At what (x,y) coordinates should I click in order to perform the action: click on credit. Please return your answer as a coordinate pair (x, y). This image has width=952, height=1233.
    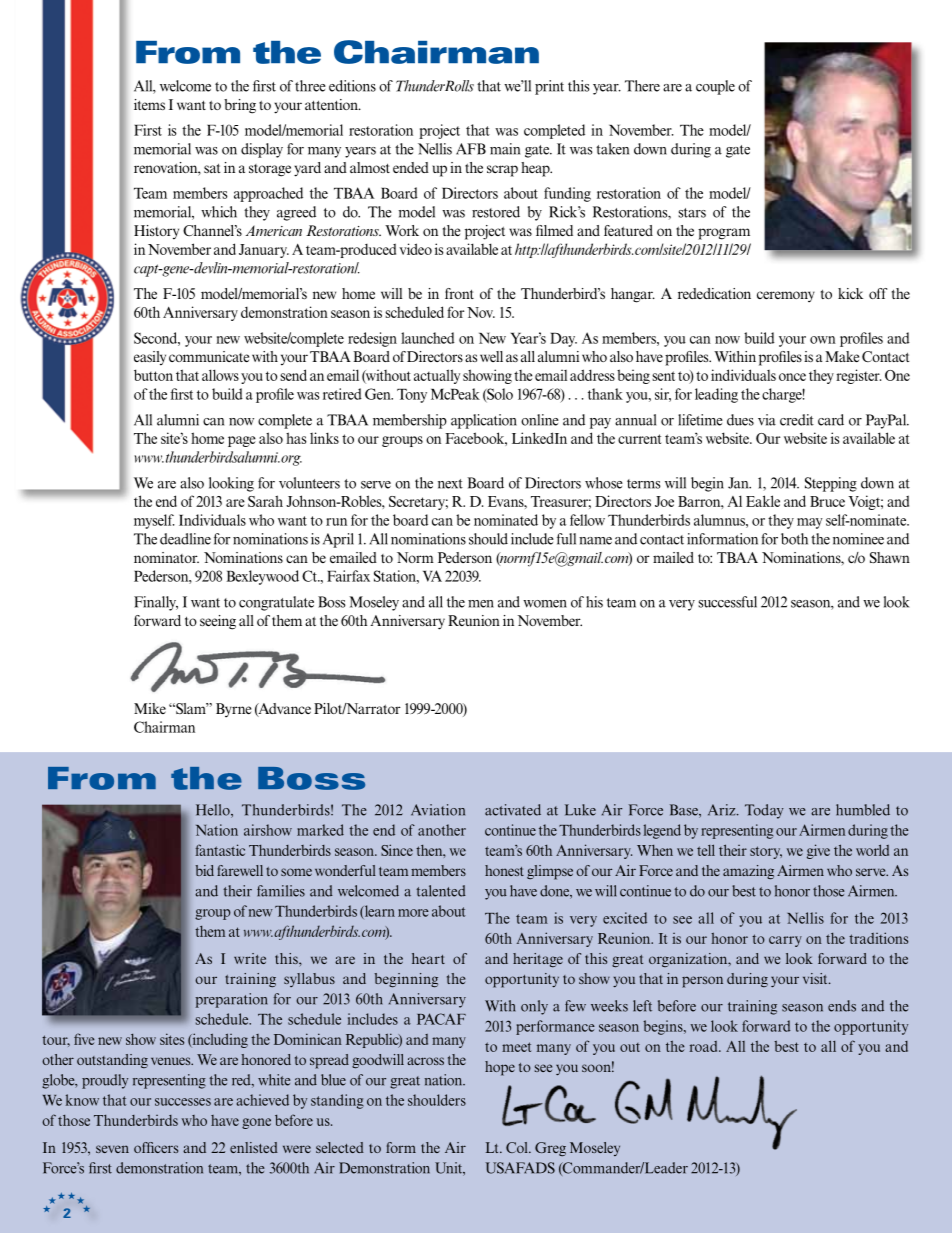
    Looking at the image, I should click on (797, 420).
